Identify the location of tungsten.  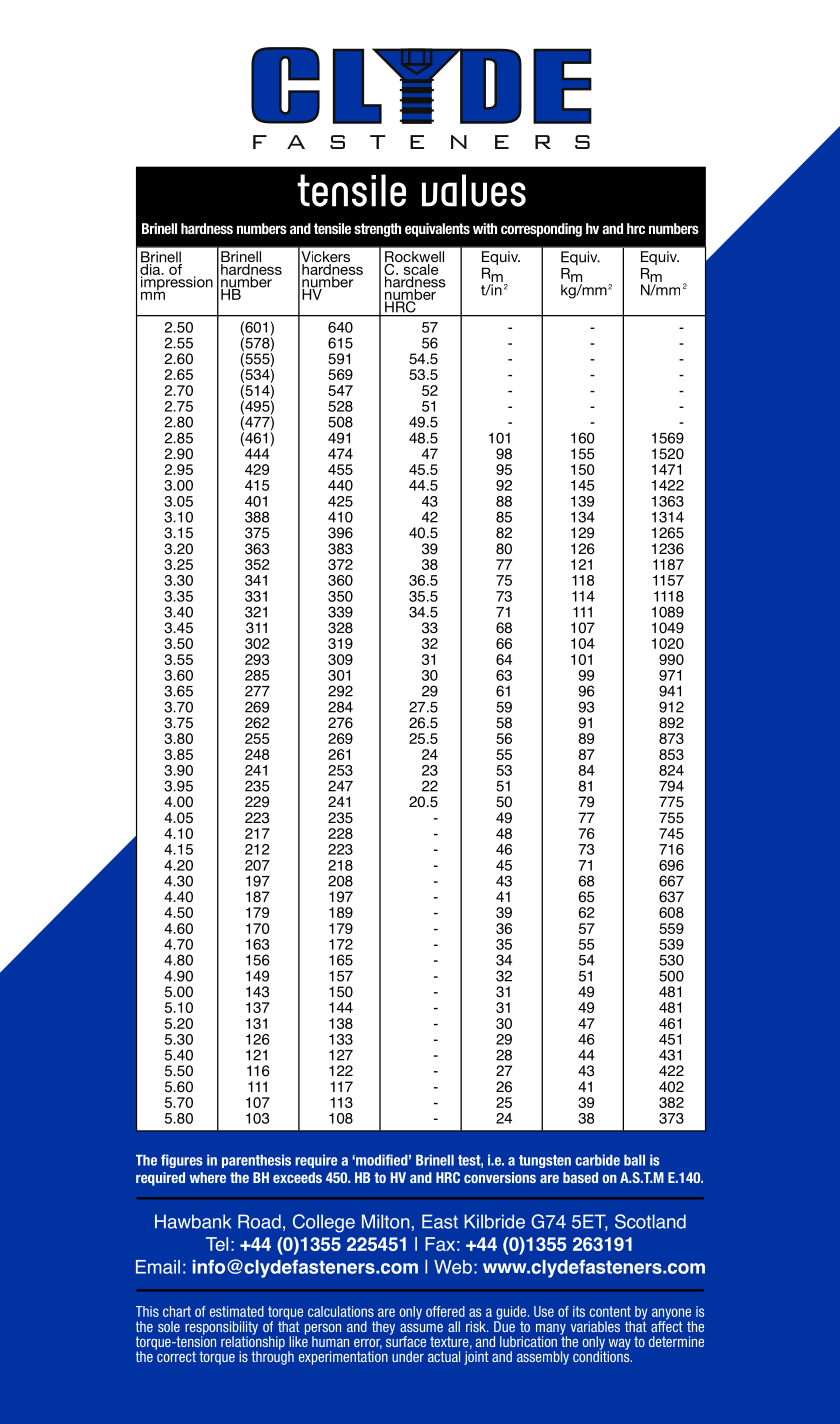
(545, 1161).
